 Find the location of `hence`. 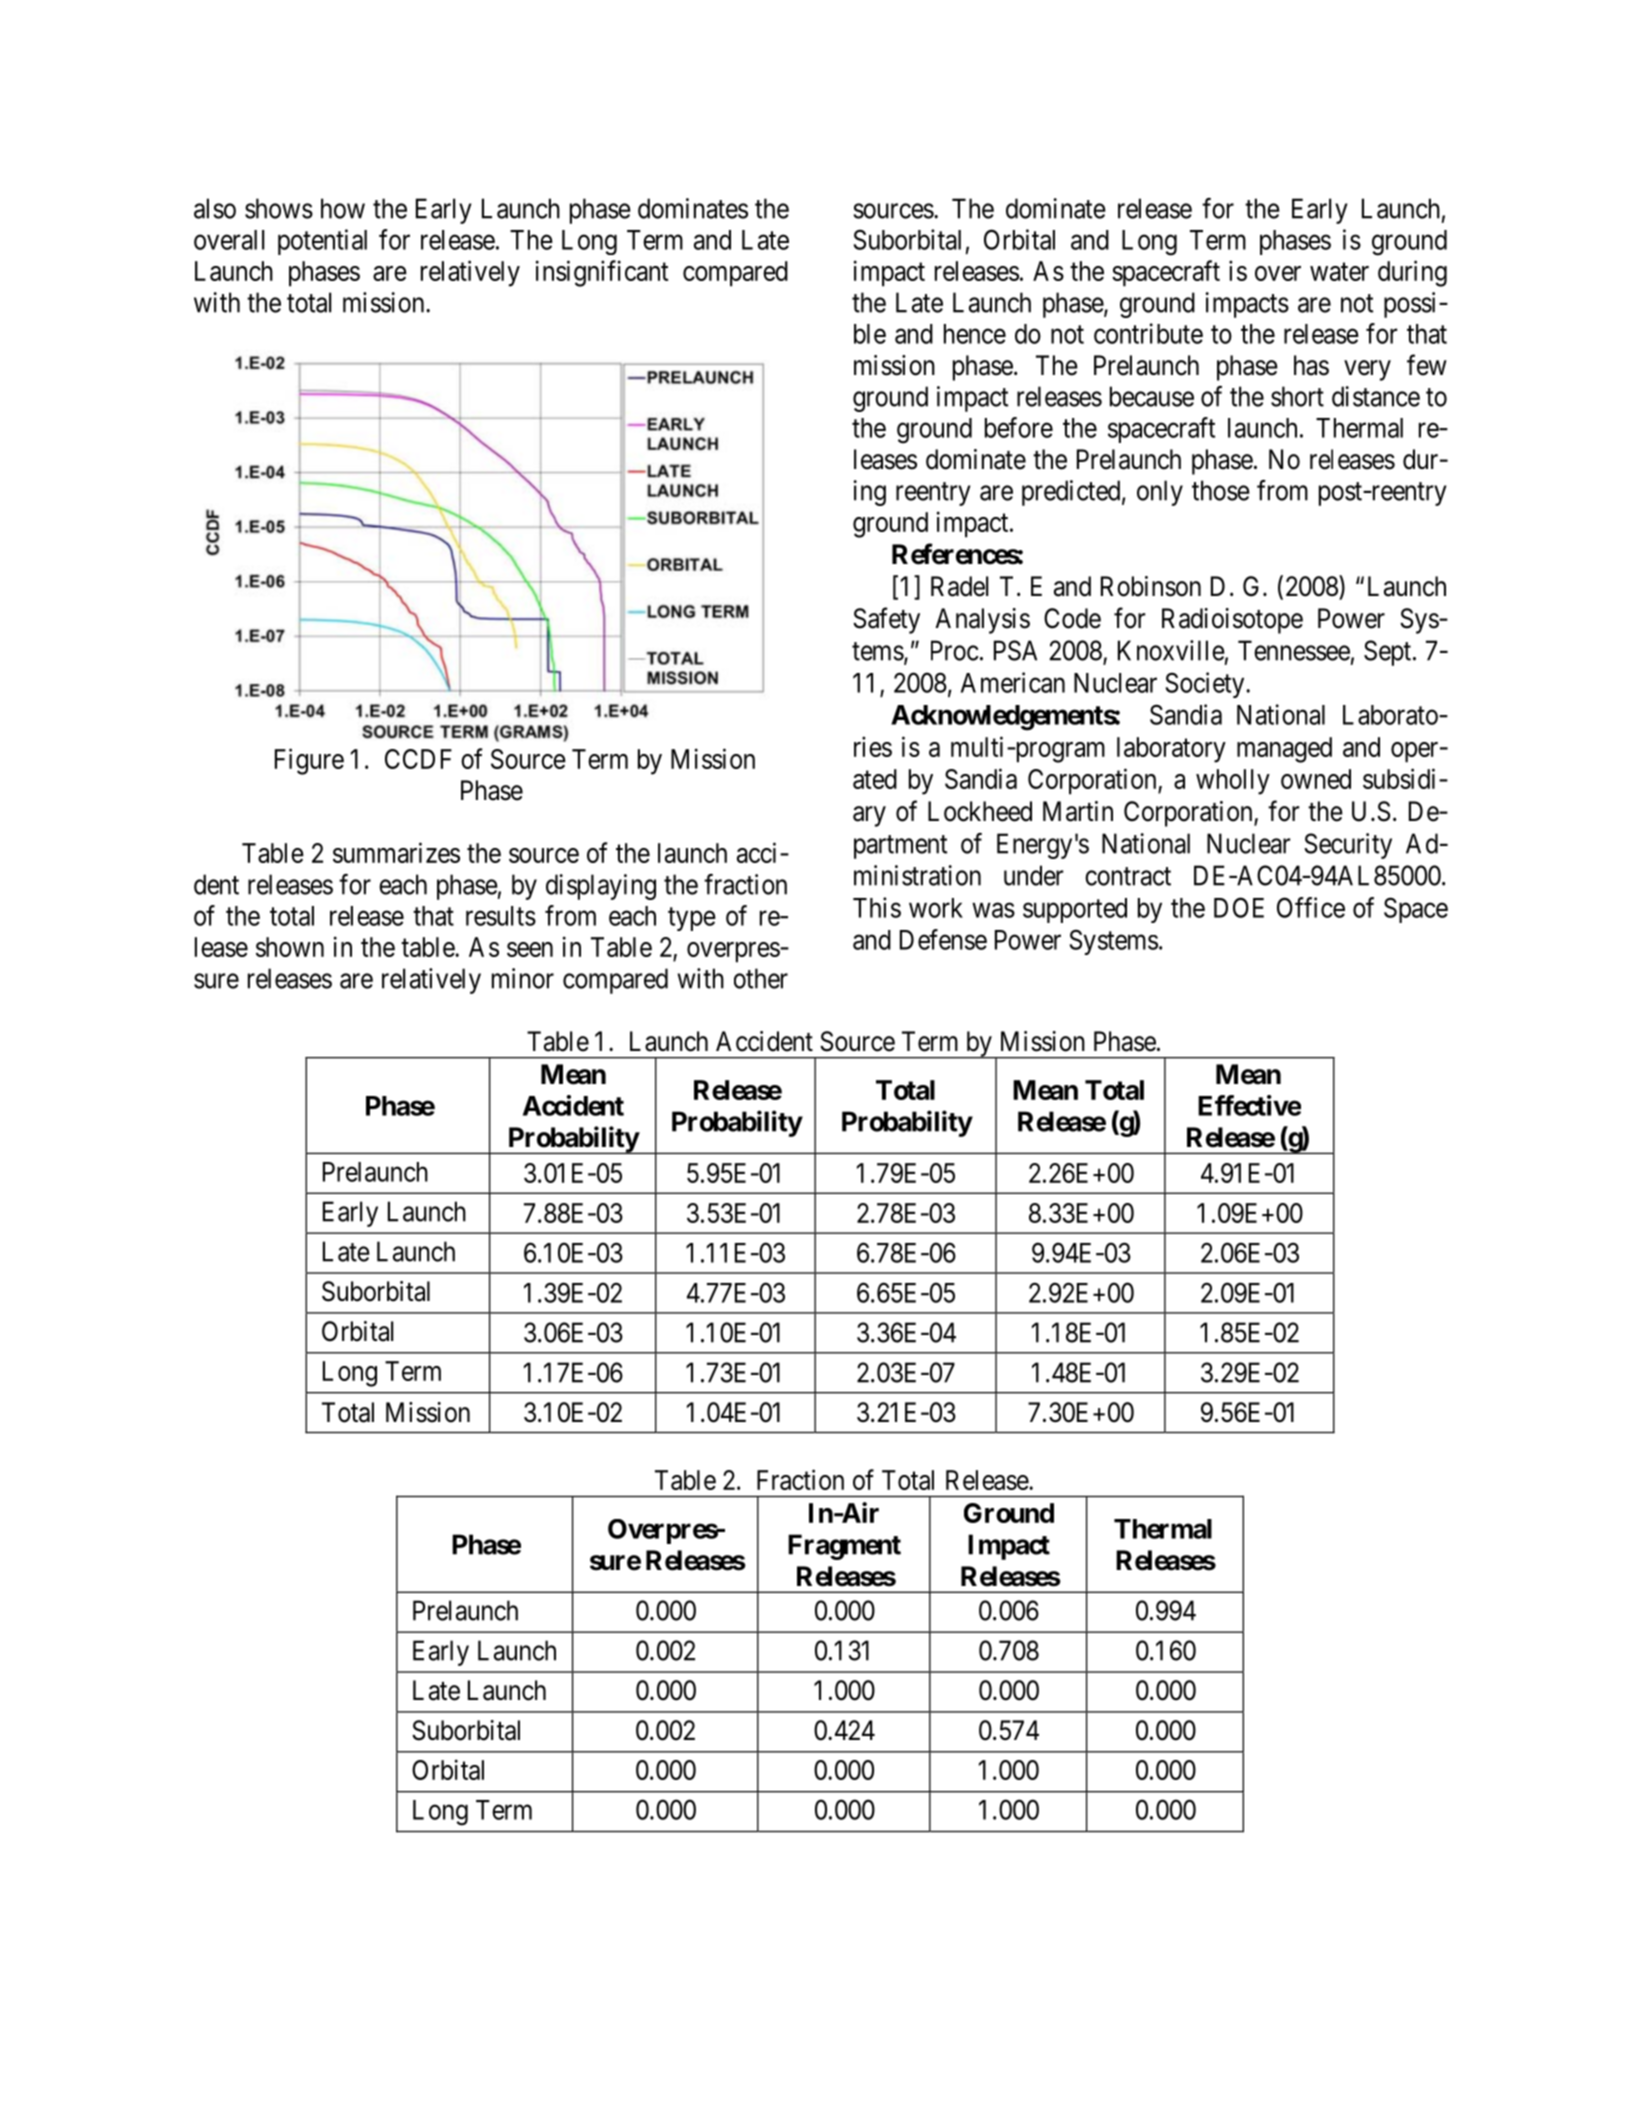

hence is located at coordinates (975, 334).
